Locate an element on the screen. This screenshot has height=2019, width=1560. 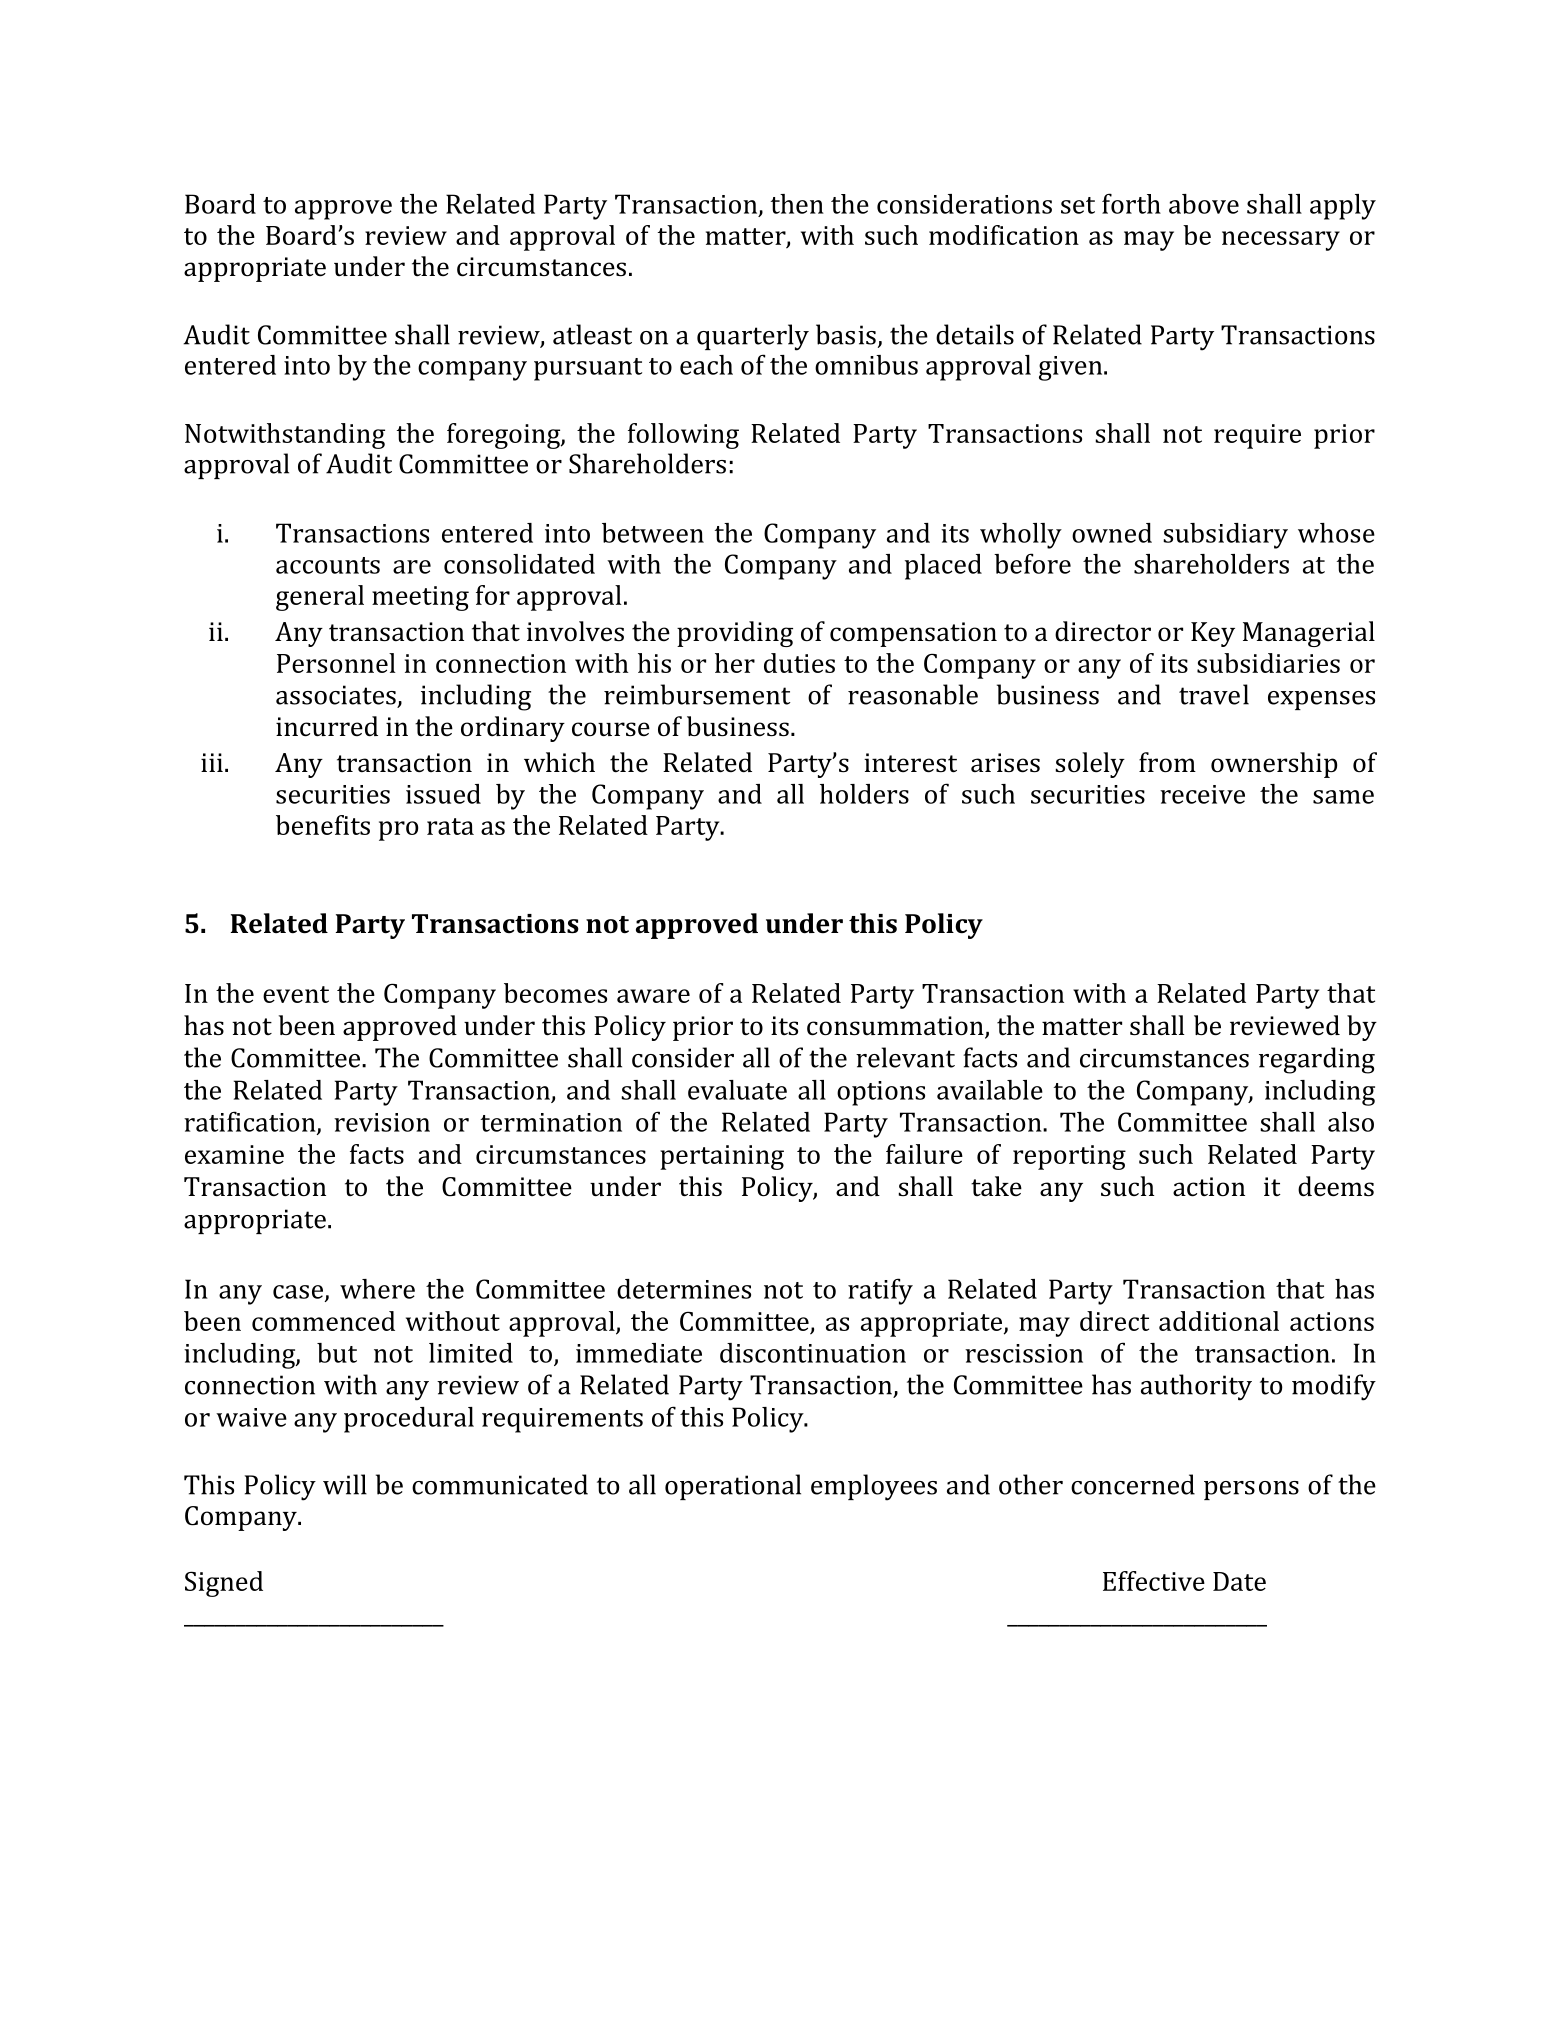
providing is located at coordinates (735, 634).
